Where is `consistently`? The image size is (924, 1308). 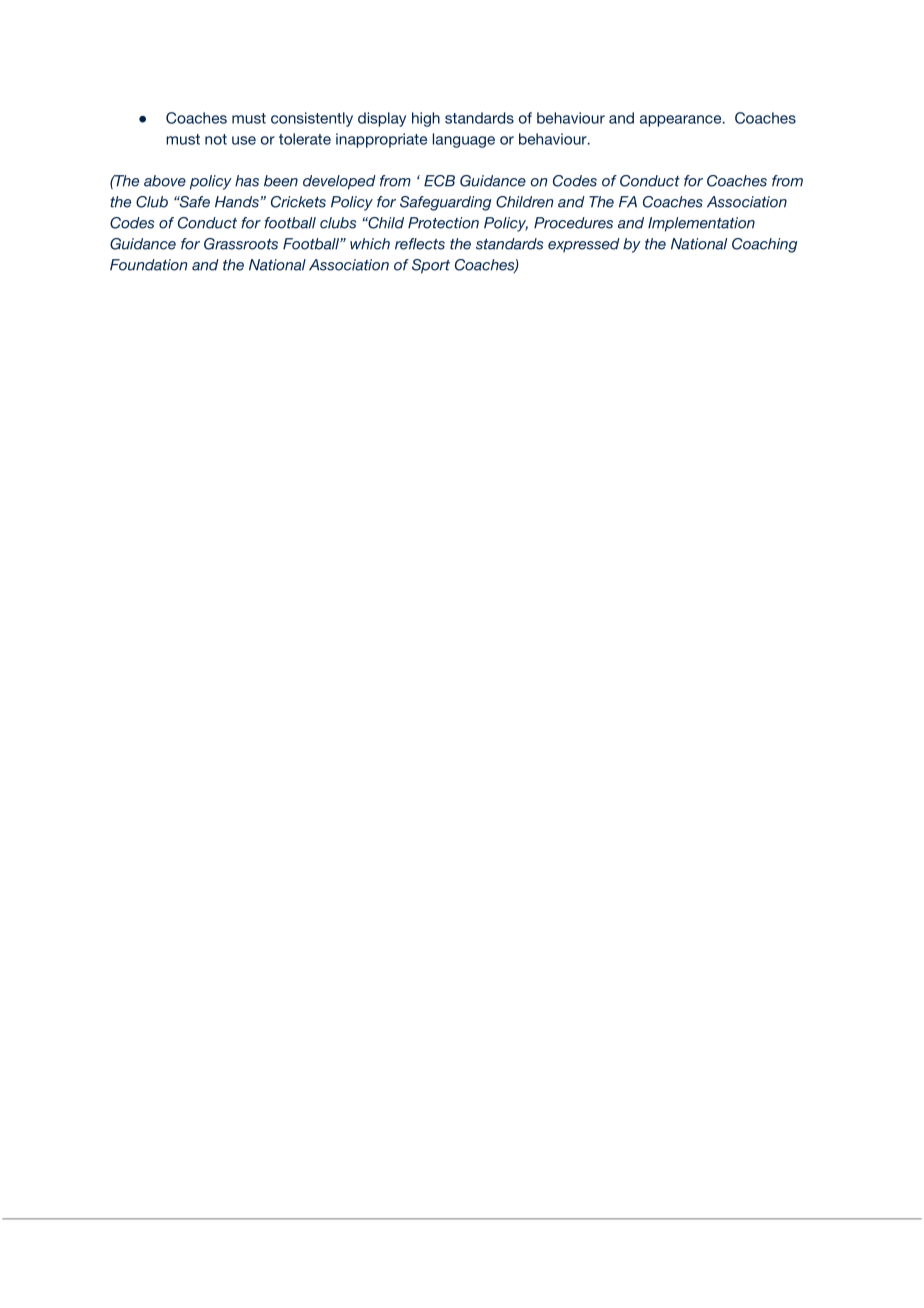
consistently is located at coordinates (312, 119).
